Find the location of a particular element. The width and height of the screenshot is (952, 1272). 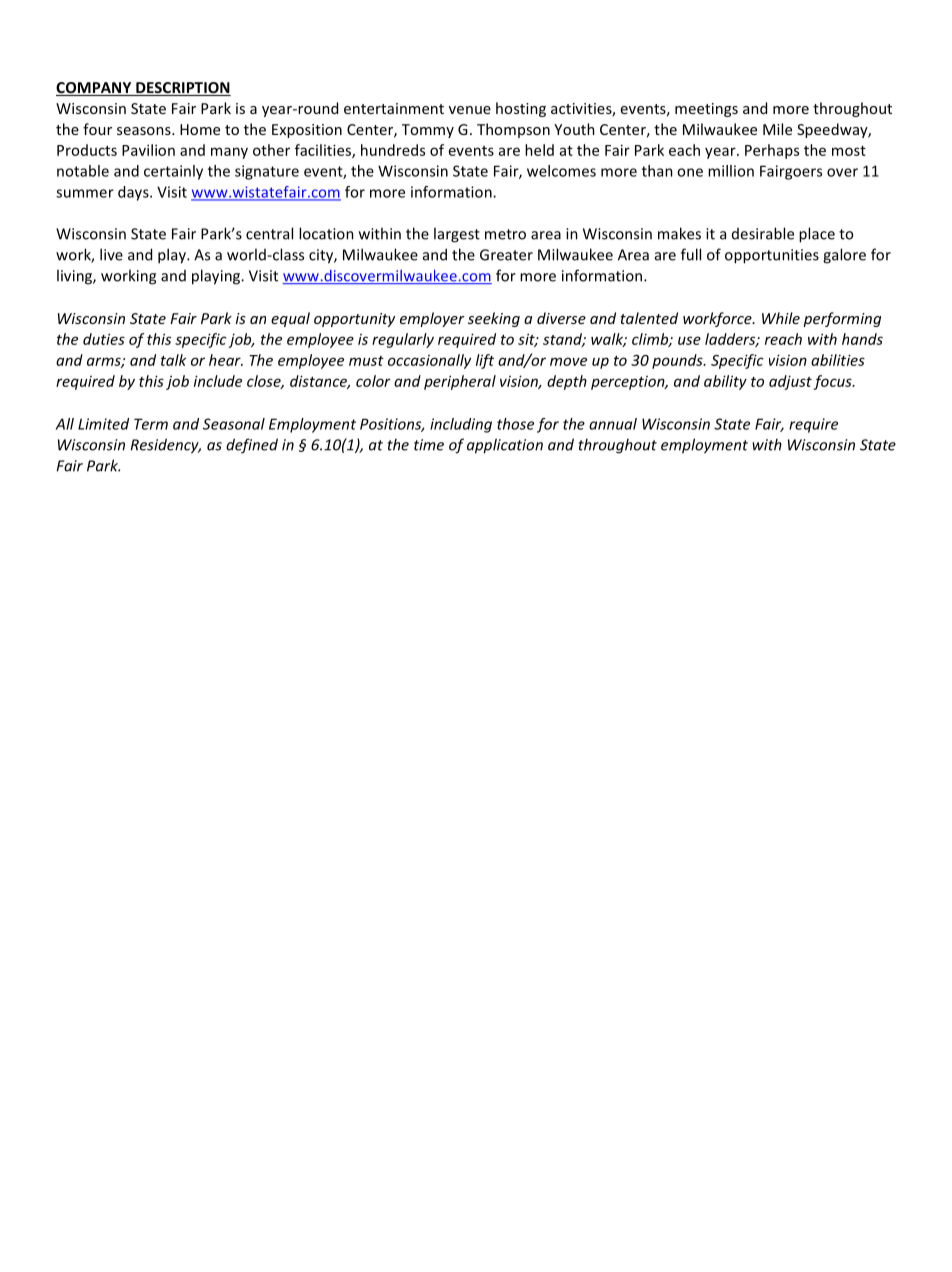

meetings is located at coordinates (706, 110).
